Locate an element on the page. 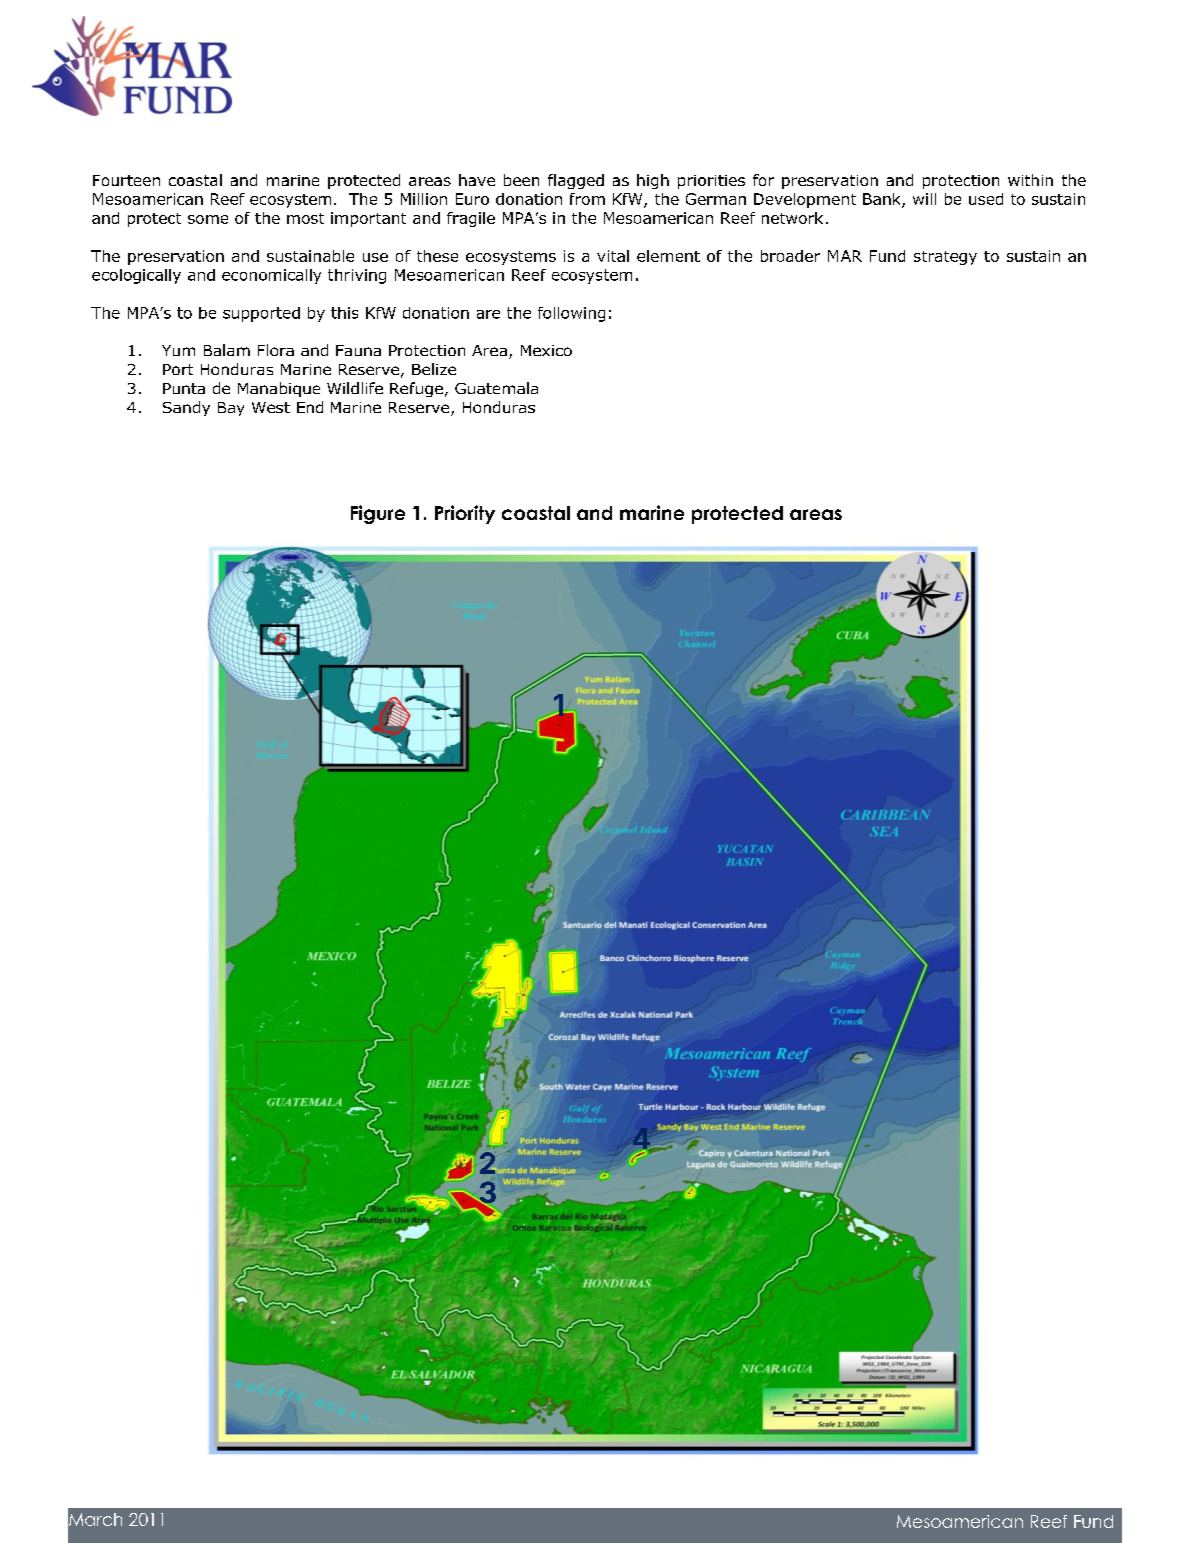  Guatemala is located at coordinates (496, 388).
